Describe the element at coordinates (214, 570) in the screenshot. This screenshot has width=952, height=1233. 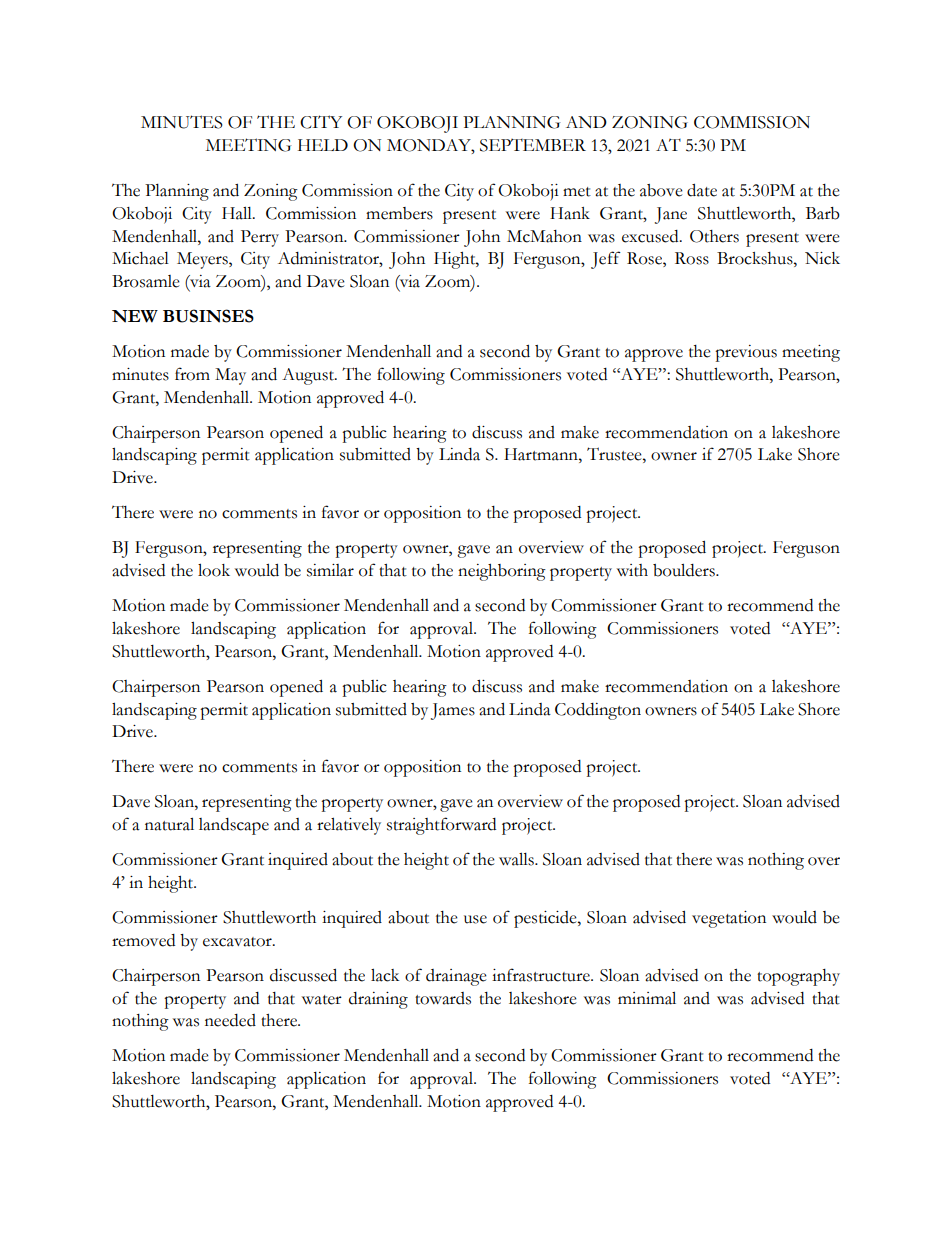
I see `look` at that location.
